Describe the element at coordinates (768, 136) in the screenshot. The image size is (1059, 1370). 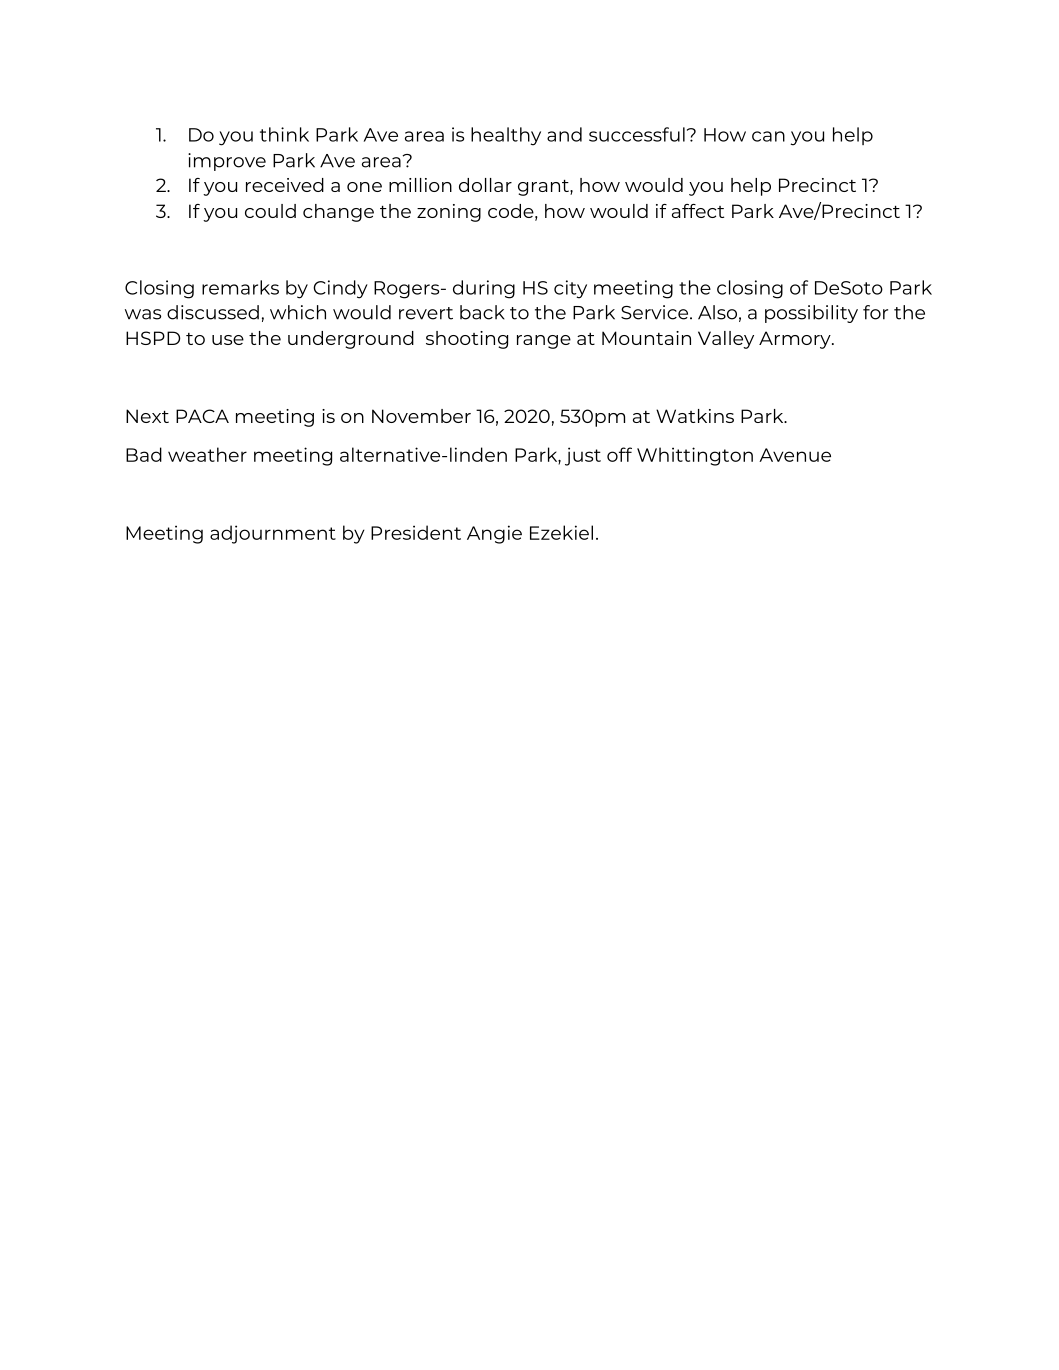
I see `can` at that location.
